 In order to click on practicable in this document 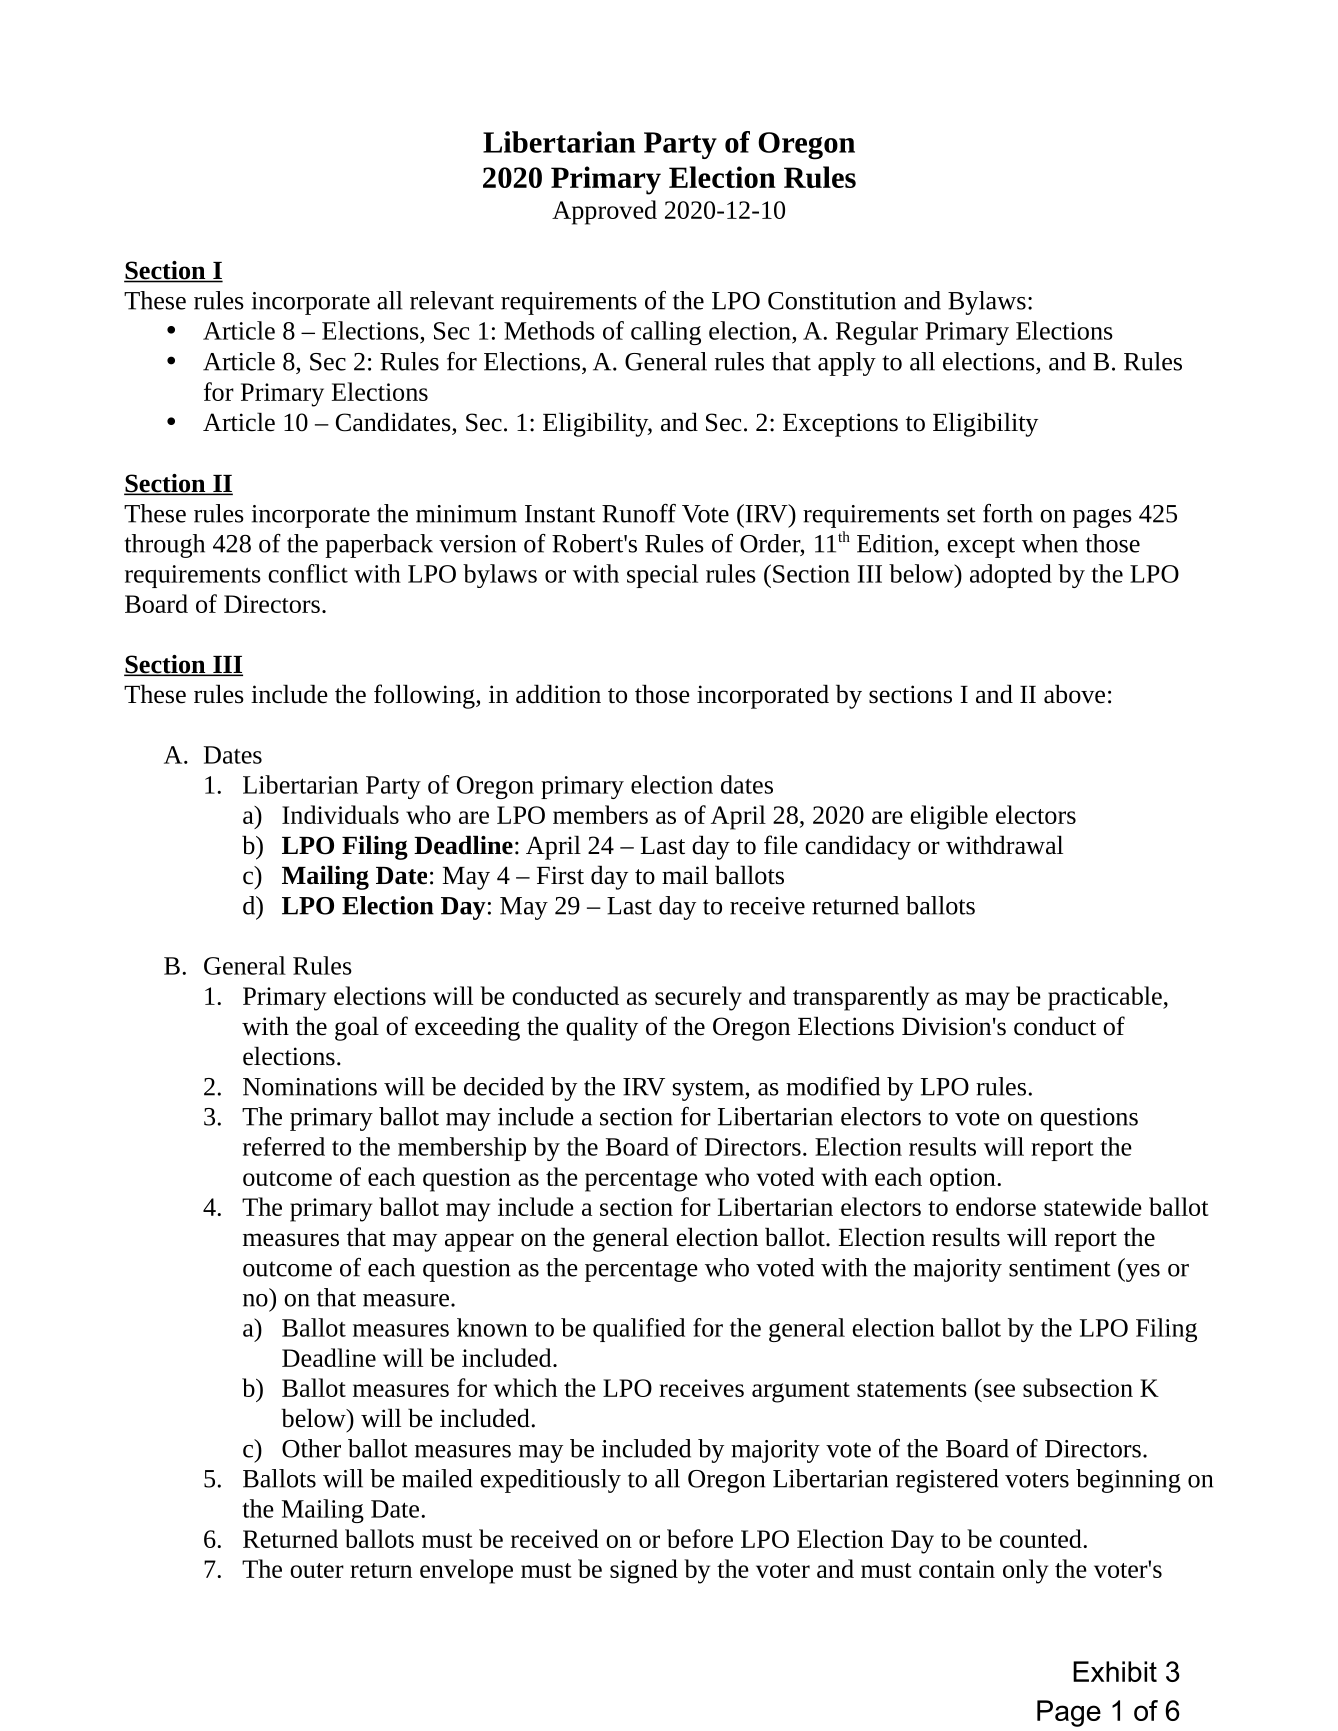, I will do `click(1106, 998)`.
